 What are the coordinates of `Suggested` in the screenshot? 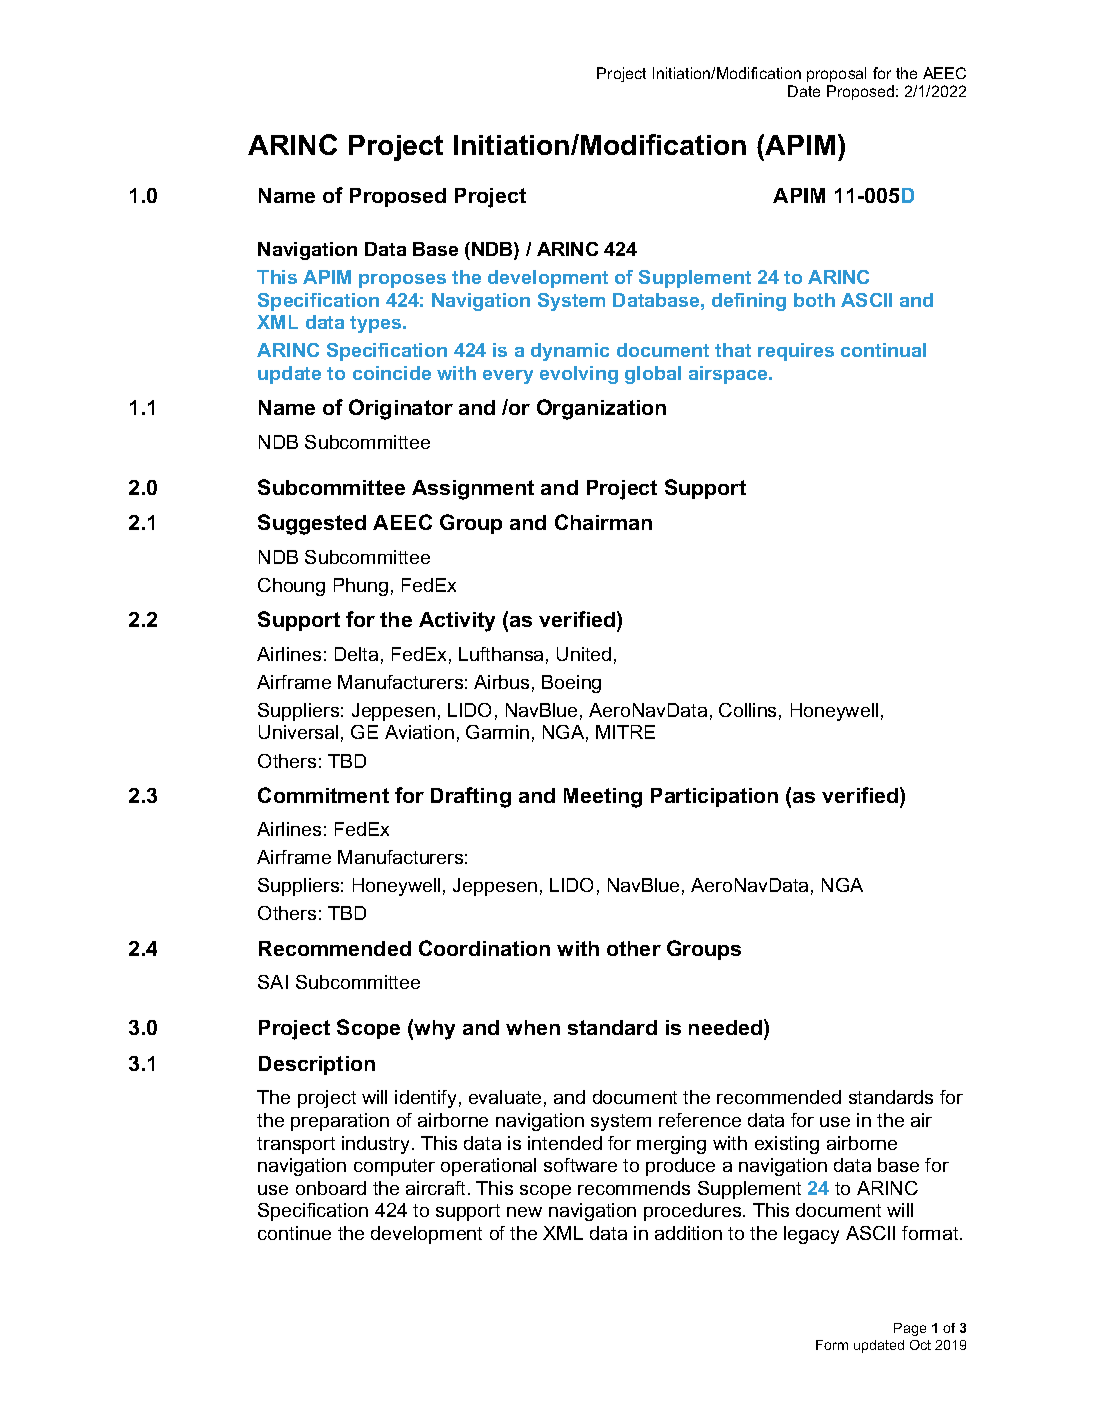 It's located at (312, 524).
